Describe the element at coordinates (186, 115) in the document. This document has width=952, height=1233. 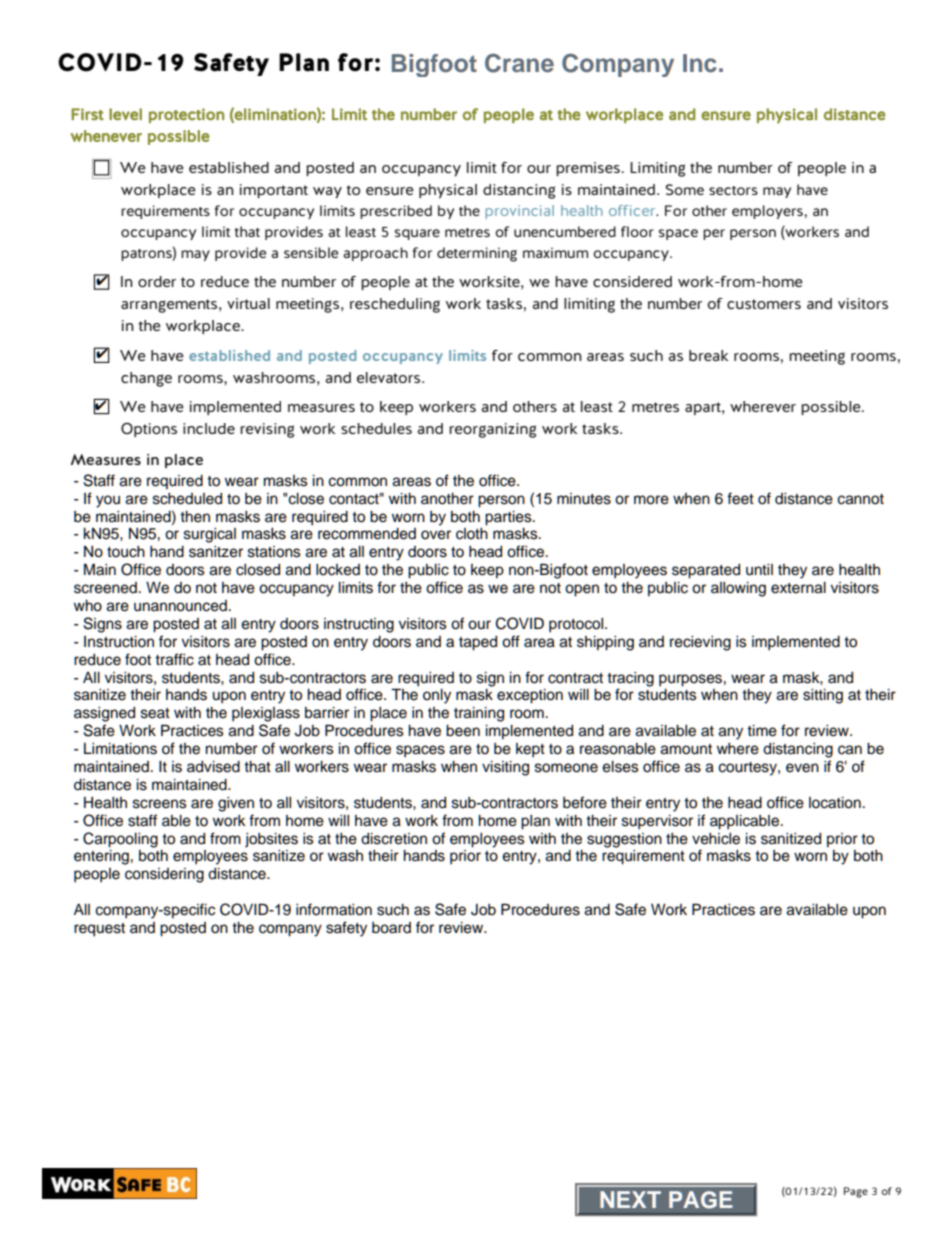
I see `protection` at that location.
